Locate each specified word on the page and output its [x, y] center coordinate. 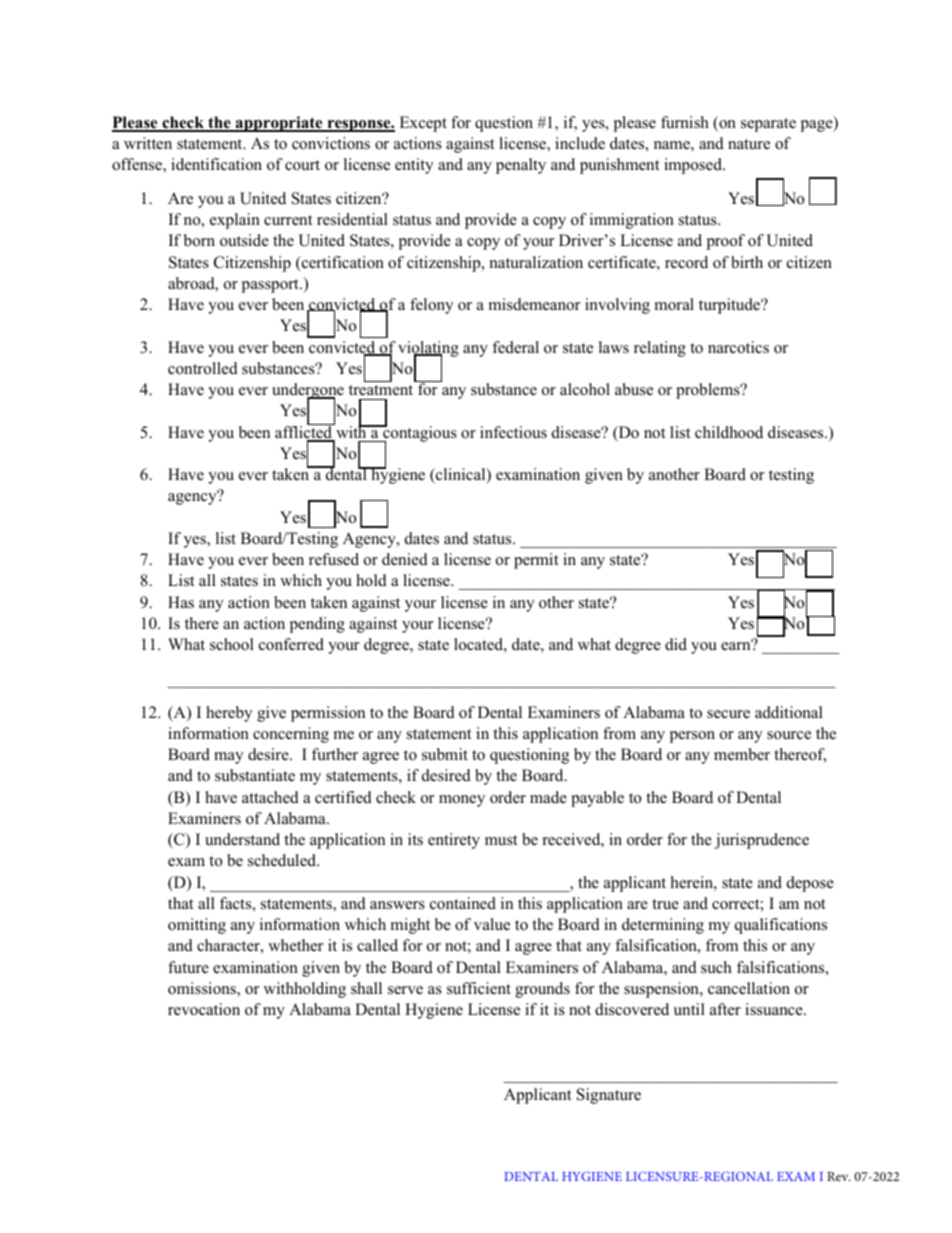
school [232, 644]
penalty [521, 166]
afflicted [305, 432]
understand [242, 839]
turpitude [731, 306]
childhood [729, 432]
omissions [203, 989]
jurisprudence [762, 841]
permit [536, 561]
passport [271, 286]
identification [216, 164]
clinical [461, 475]
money [462, 801]
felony [431, 306]
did [676, 644]
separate [768, 125]
